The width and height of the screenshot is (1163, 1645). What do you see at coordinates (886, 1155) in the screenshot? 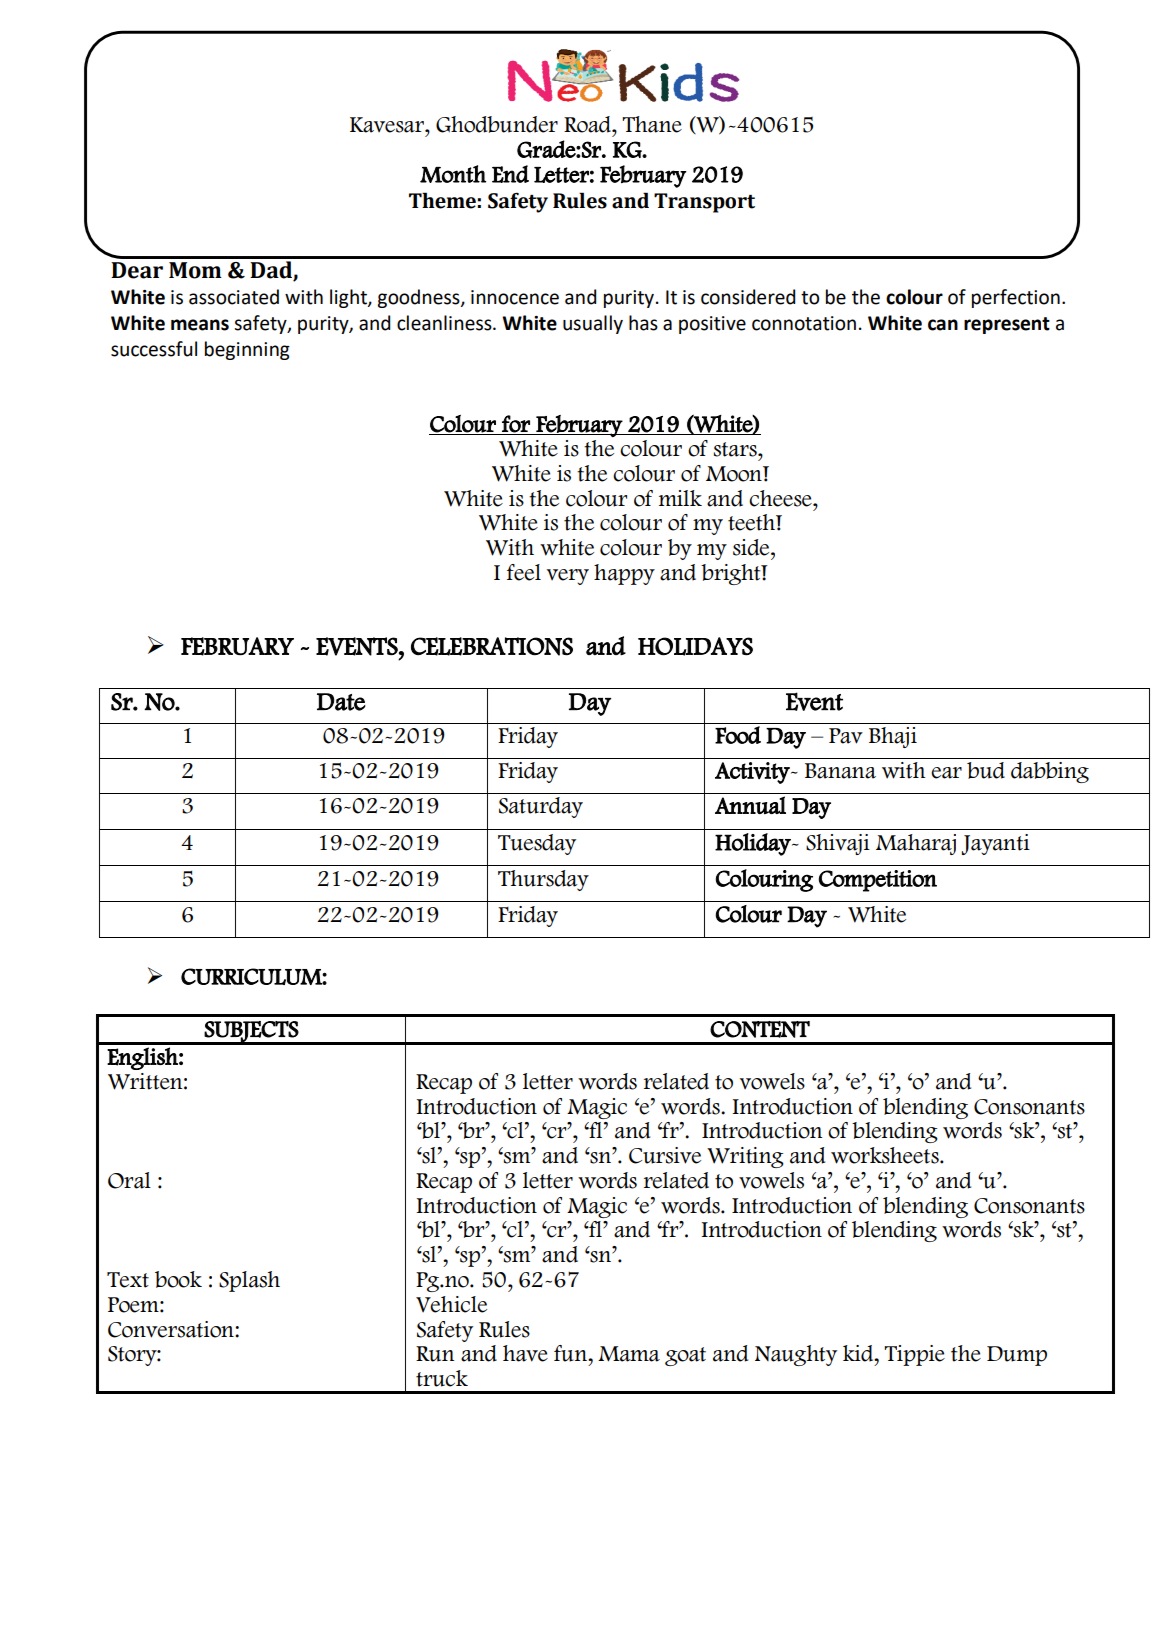
I see `worksheets` at bounding box center [886, 1155].
